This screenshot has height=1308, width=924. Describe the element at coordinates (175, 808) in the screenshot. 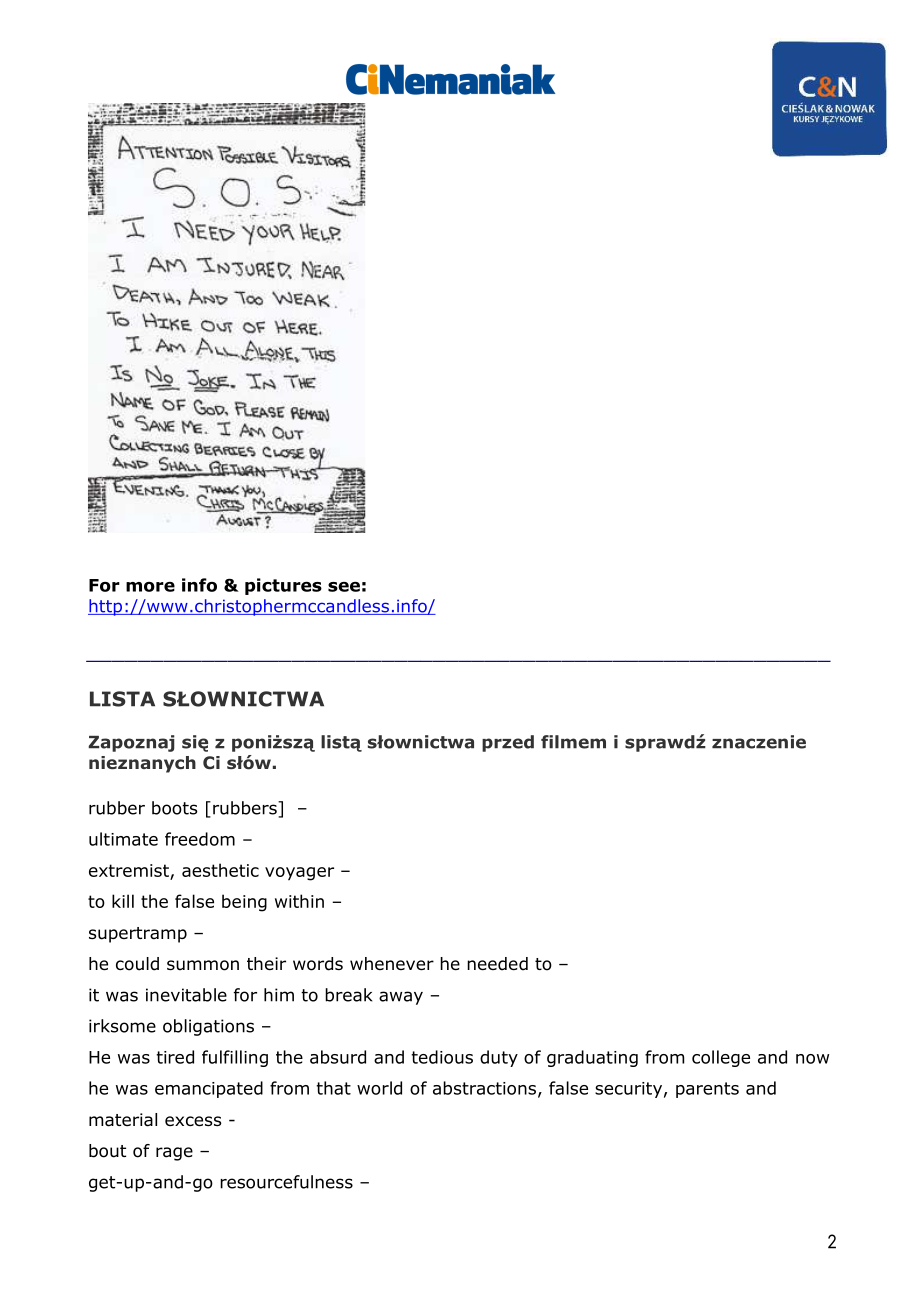

I see `boots` at that location.
